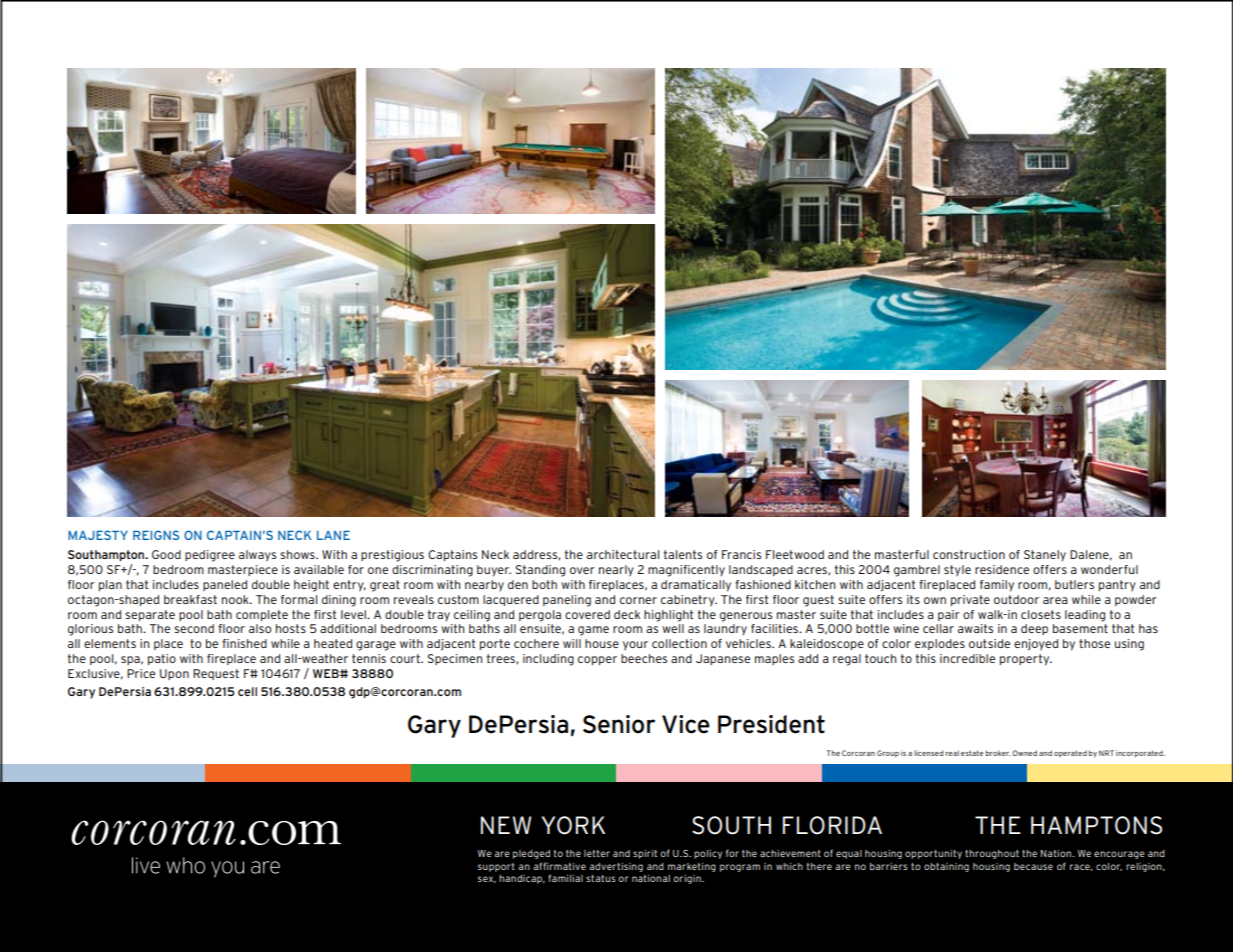  I want to click on support, so click(496, 867).
